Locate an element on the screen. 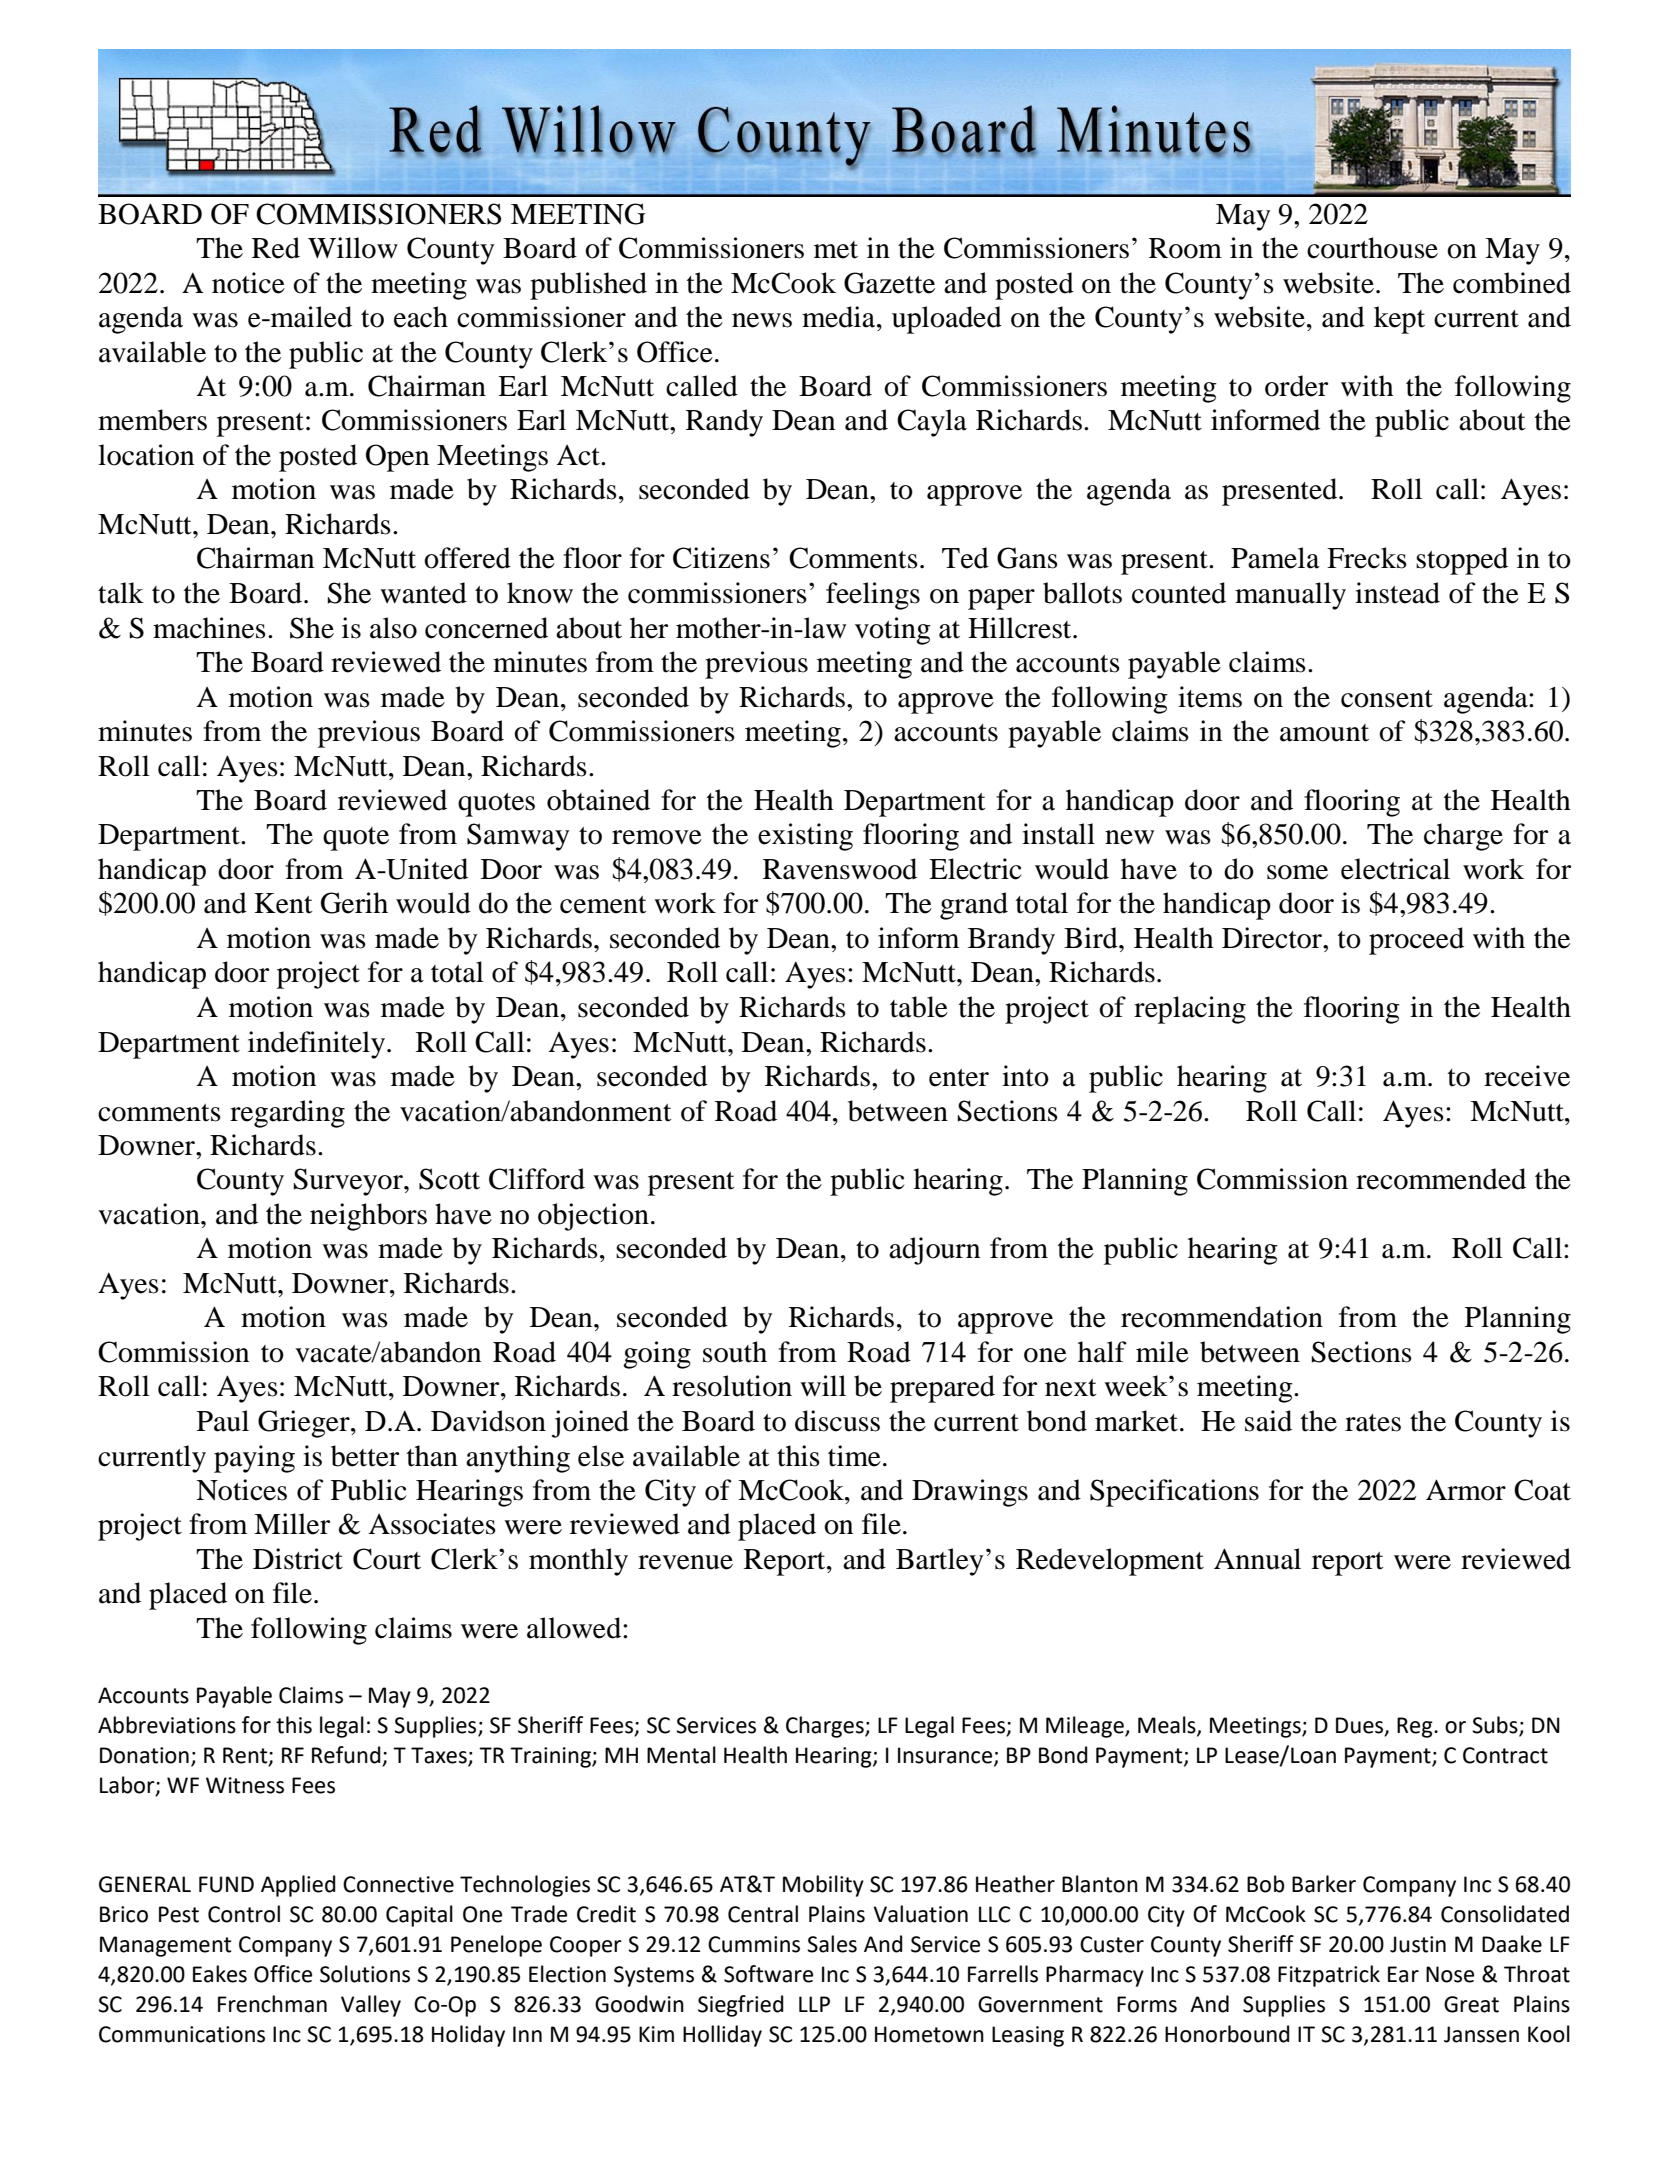 The image size is (1669, 2160). kept is located at coordinates (1399, 320).
